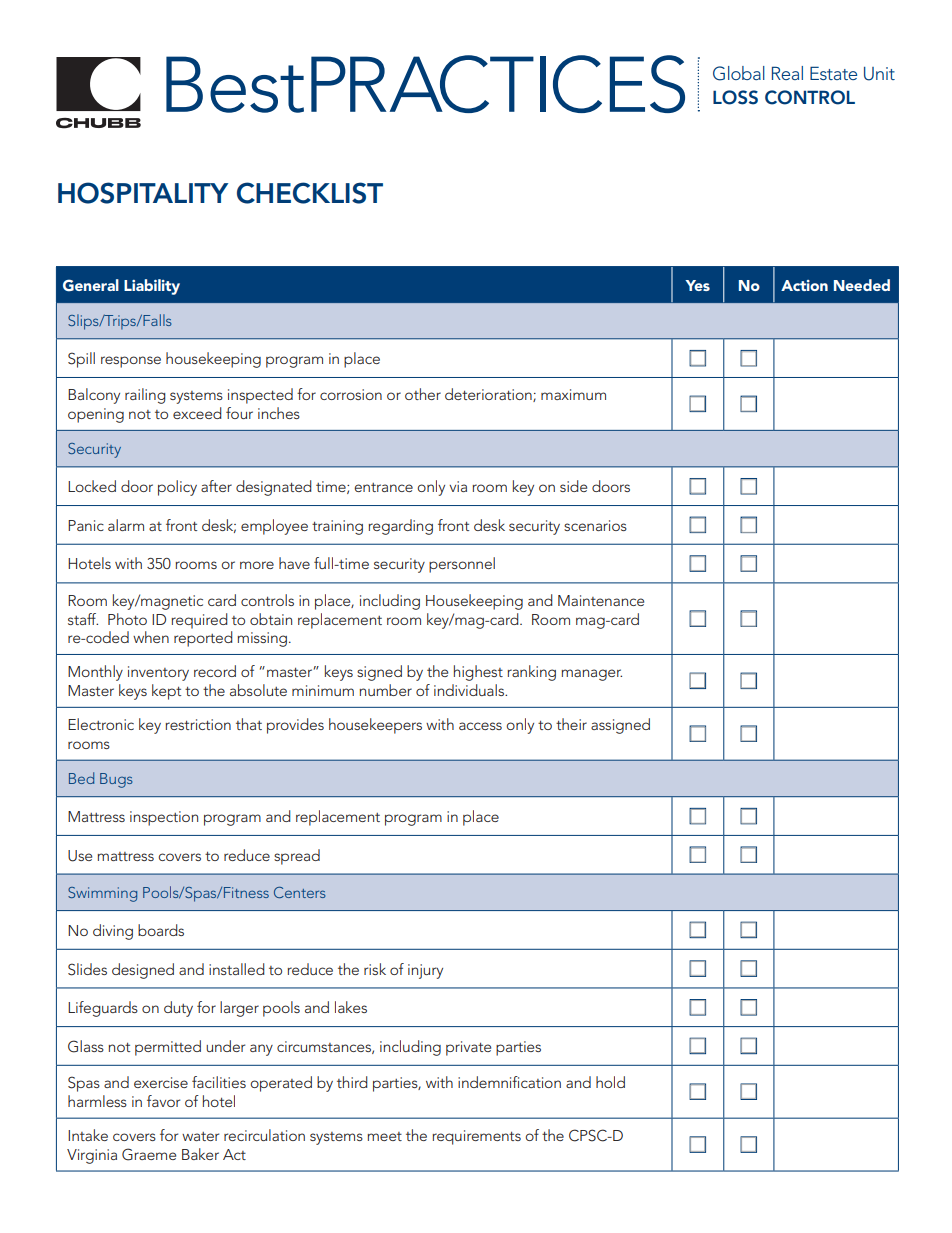  I want to click on their, so click(571, 724).
